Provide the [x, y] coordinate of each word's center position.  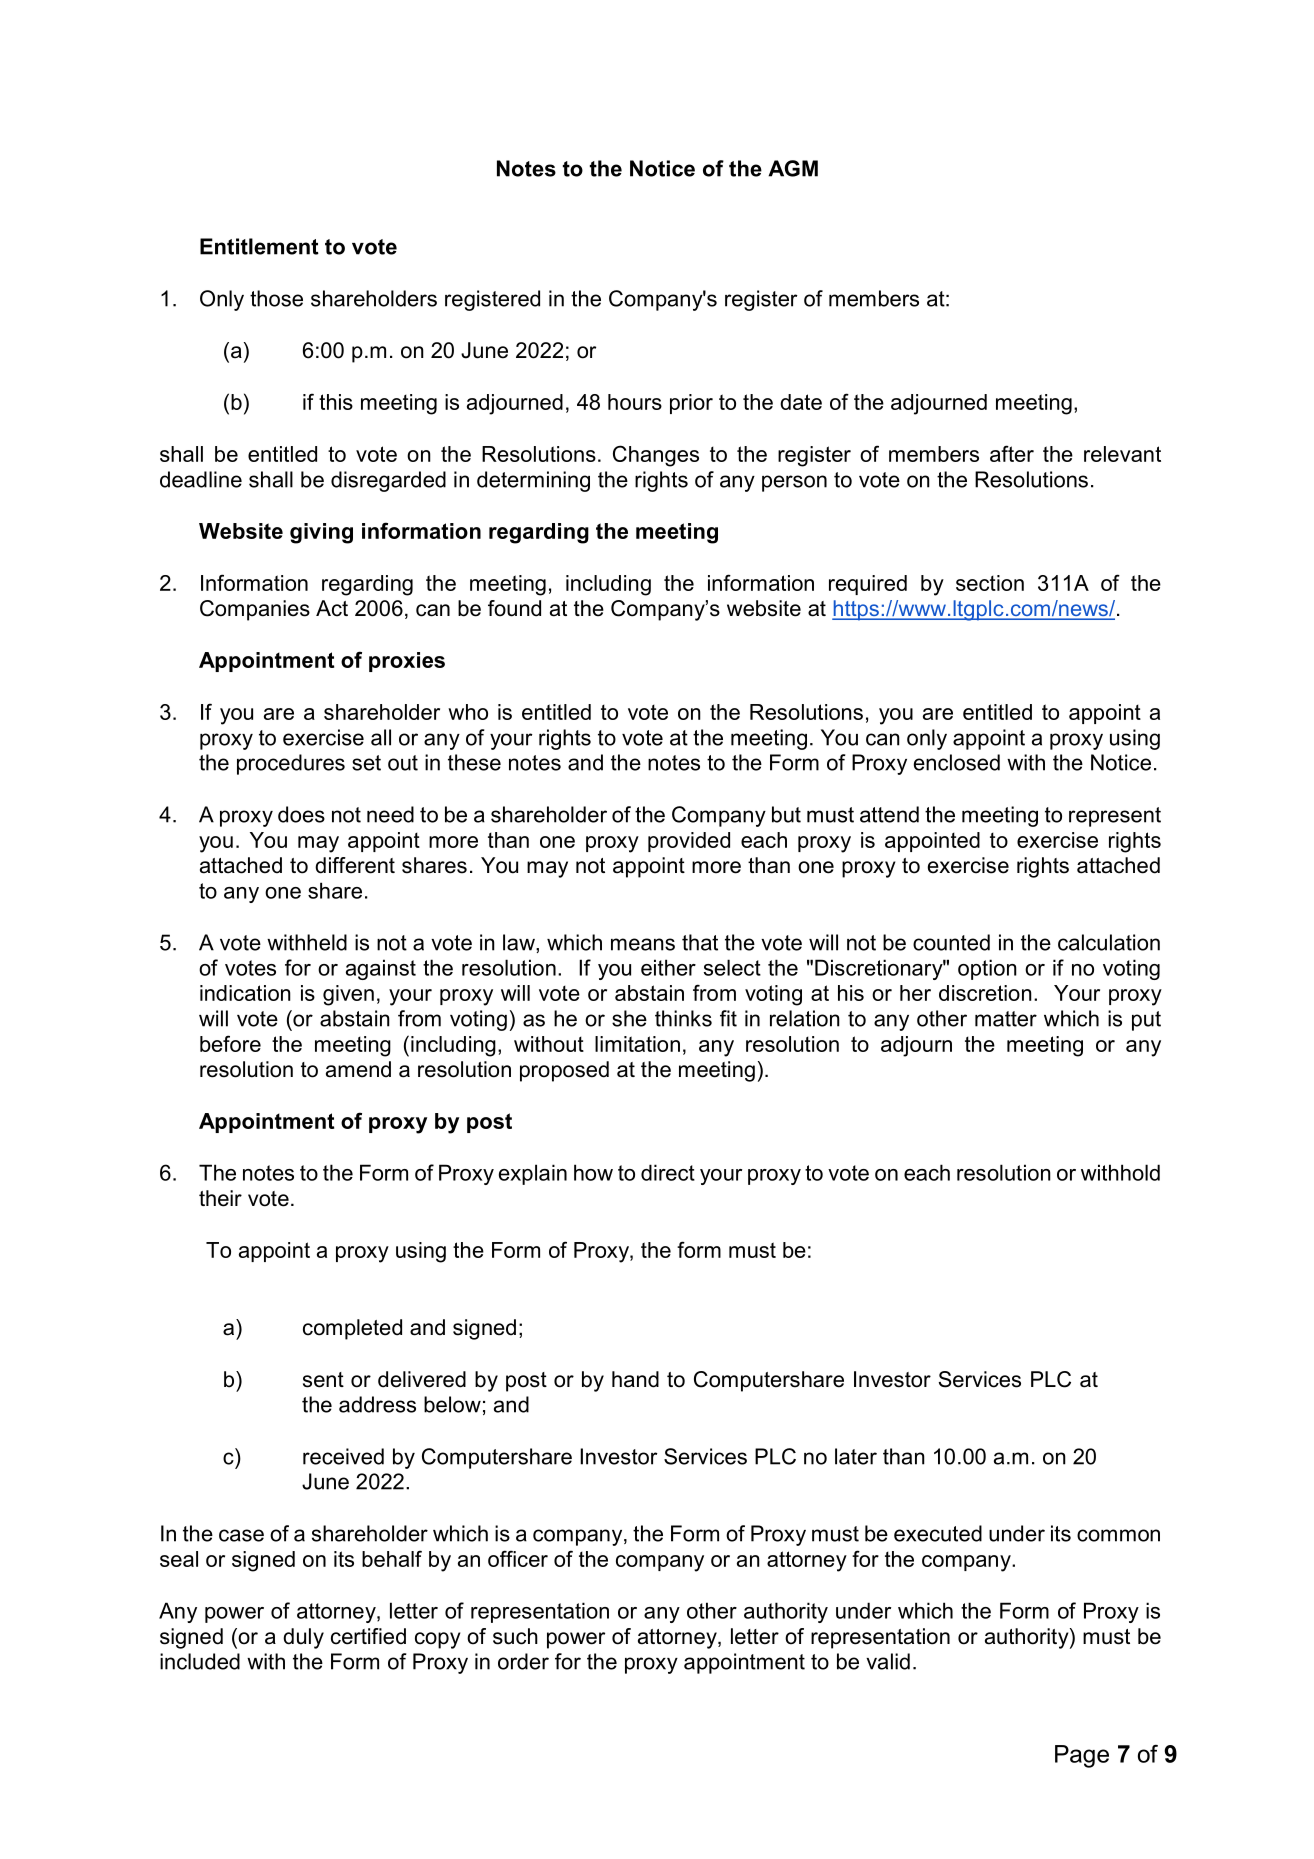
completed [352, 1329]
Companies [255, 610]
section [990, 583]
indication [245, 993]
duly [303, 1638]
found [514, 608]
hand [635, 1379]
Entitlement [259, 246]
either [668, 967]
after [1012, 453]
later [856, 1456]
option [987, 969]
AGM [793, 168]
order [523, 1661]
